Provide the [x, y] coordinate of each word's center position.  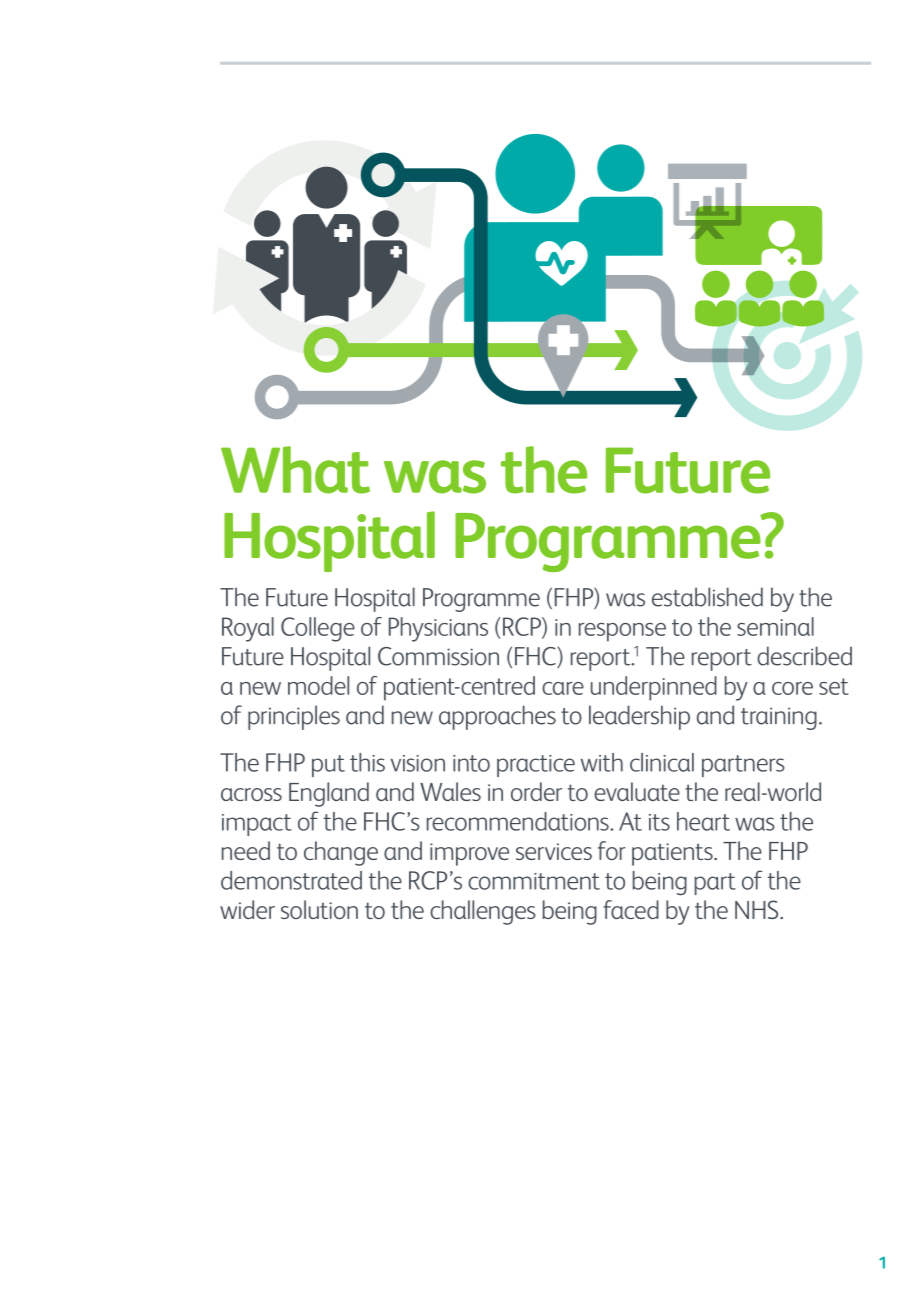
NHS [758, 909]
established [707, 597]
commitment [534, 881]
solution [319, 909]
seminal [775, 626]
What [295, 470]
